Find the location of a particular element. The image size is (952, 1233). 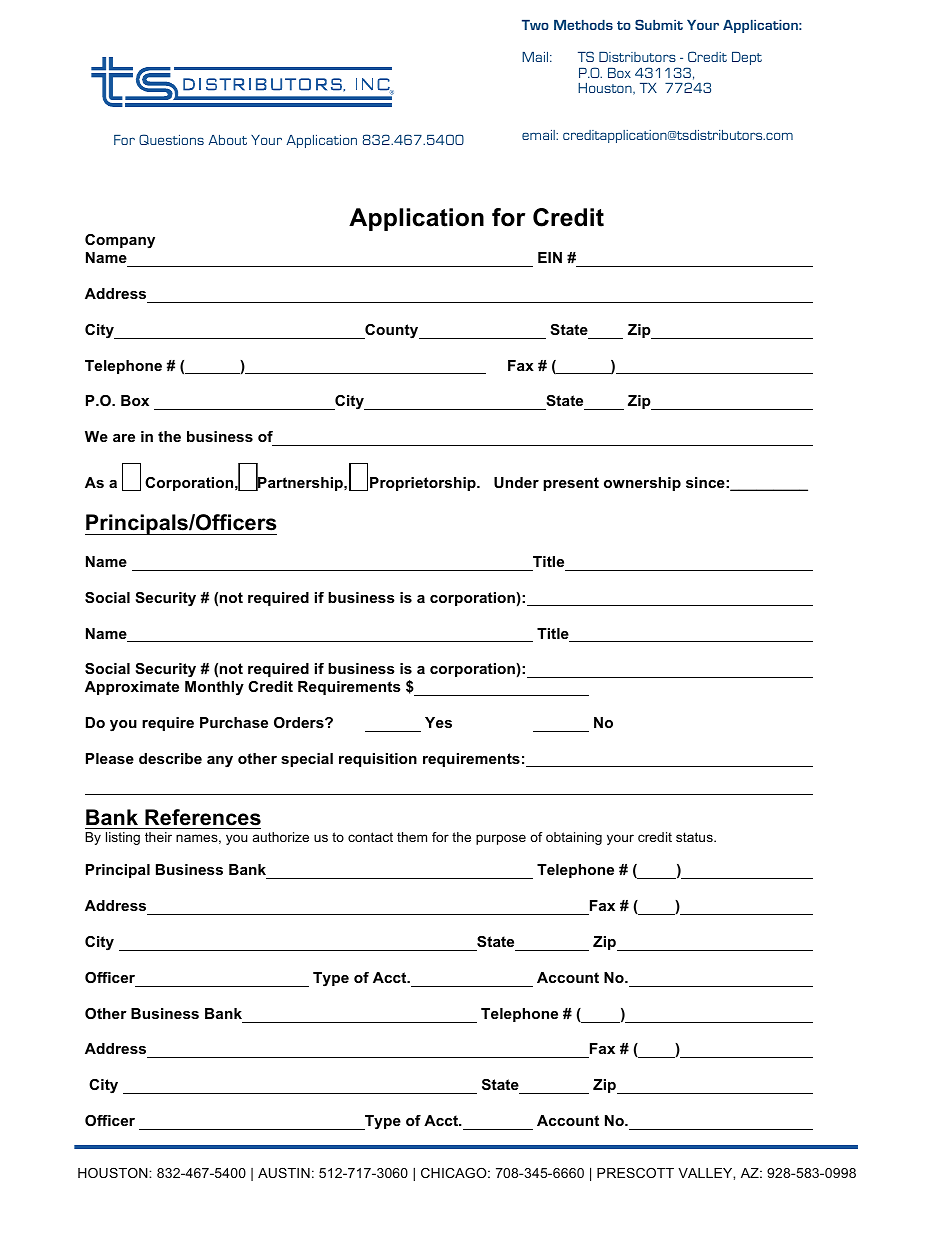

AUSTIN is located at coordinates (284, 1173).
